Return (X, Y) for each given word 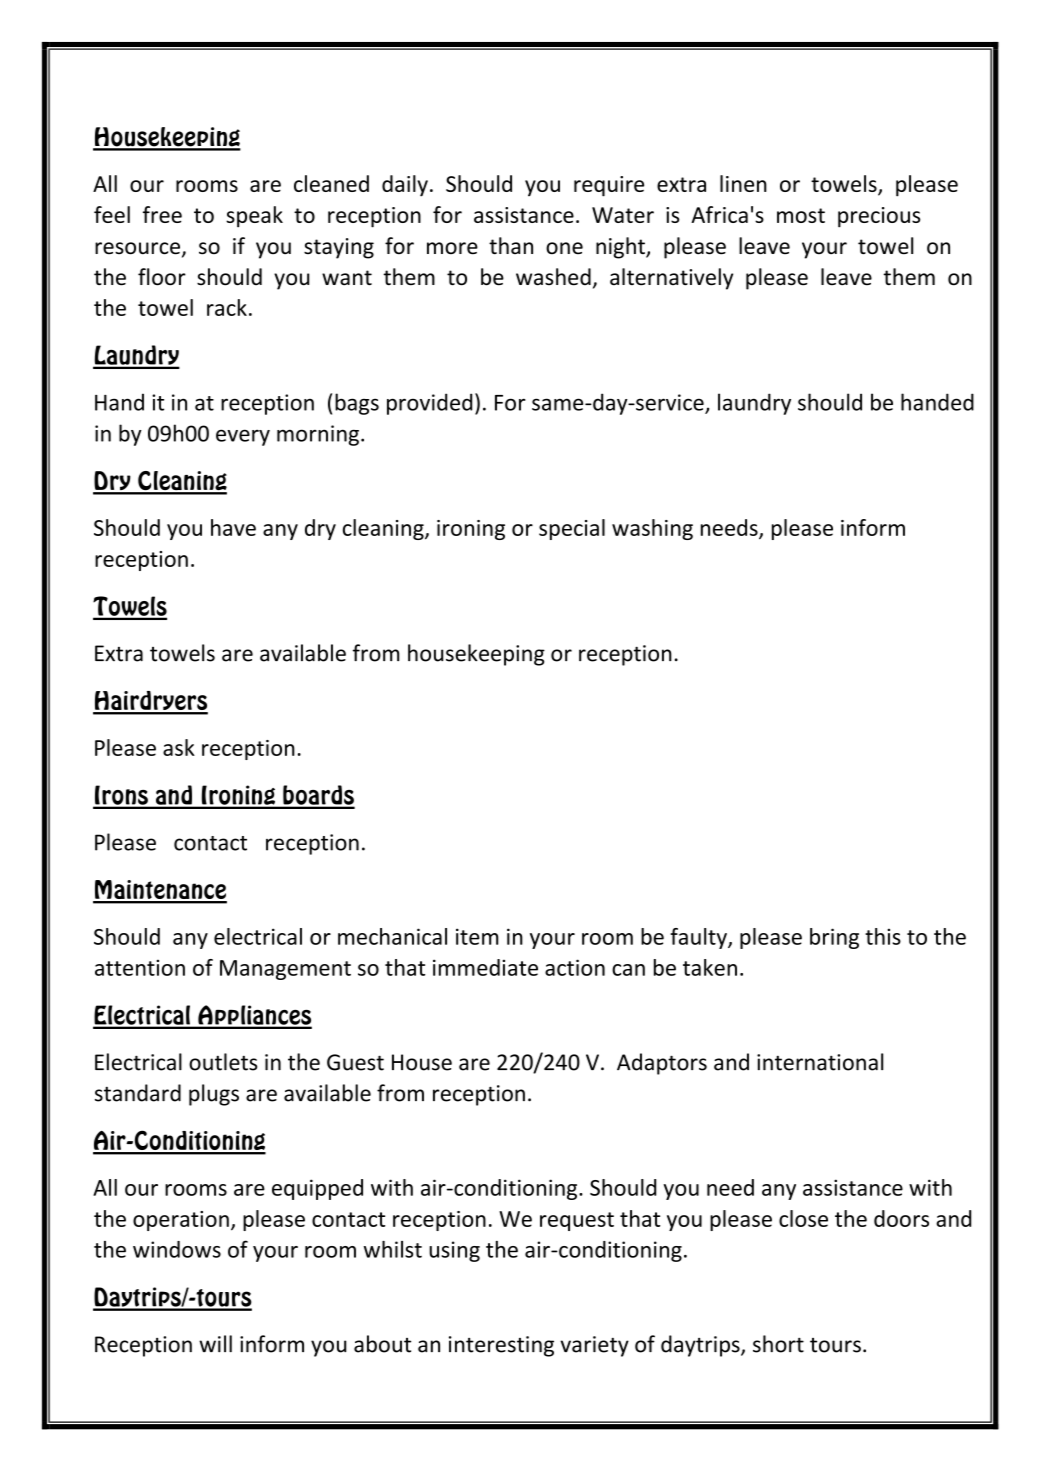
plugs (214, 1095)
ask (179, 747)
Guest (355, 1062)
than (511, 245)
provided (429, 404)
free (162, 214)
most (801, 215)
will (215, 1343)
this (883, 936)
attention (140, 967)
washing (652, 529)
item (477, 936)
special (572, 529)
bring (834, 938)
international (820, 1062)
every (243, 437)
